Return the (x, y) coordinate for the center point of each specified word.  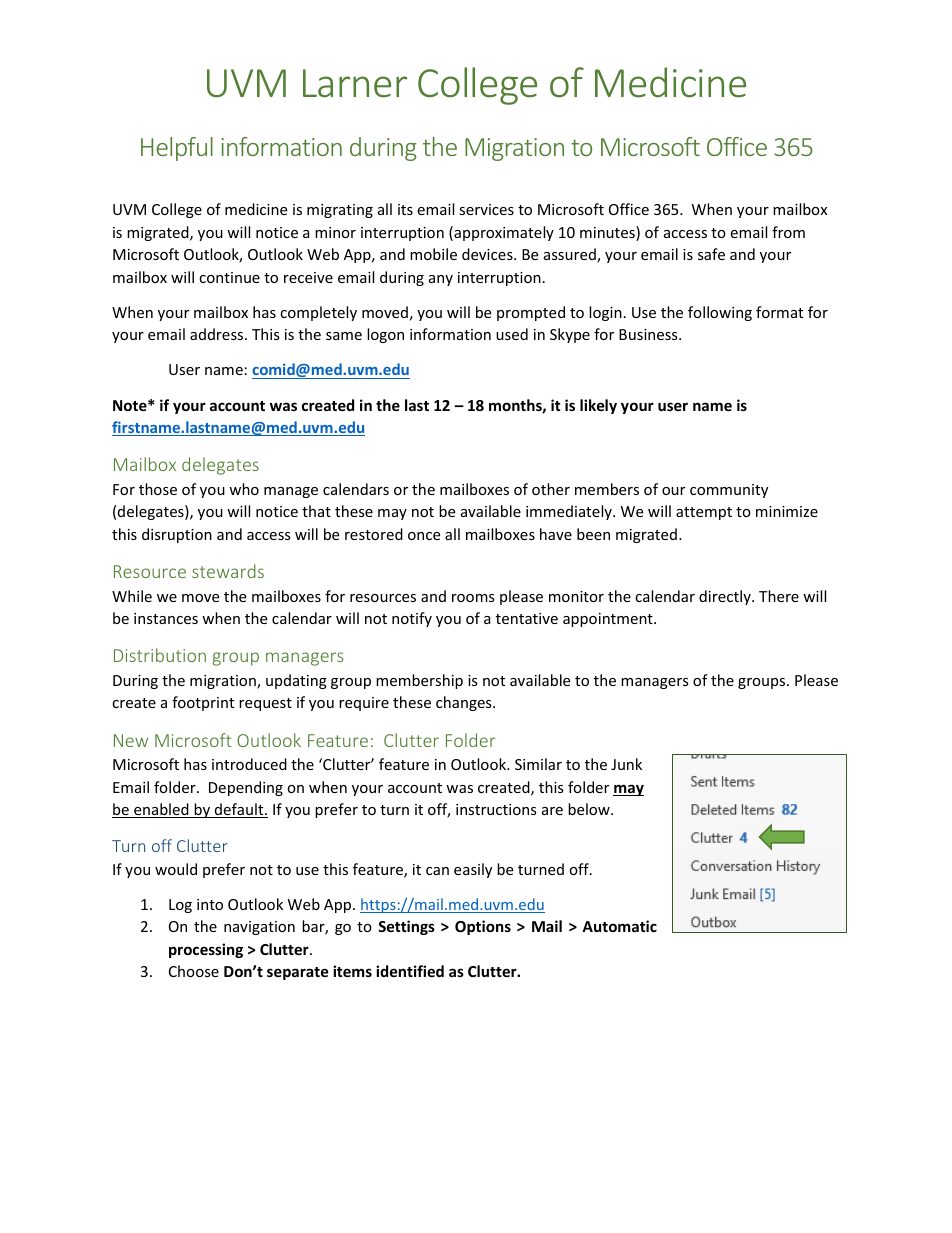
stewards (228, 571)
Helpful (177, 149)
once (424, 536)
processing (206, 950)
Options (483, 927)
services (486, 209)
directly (726, 597)
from (788, 232)
